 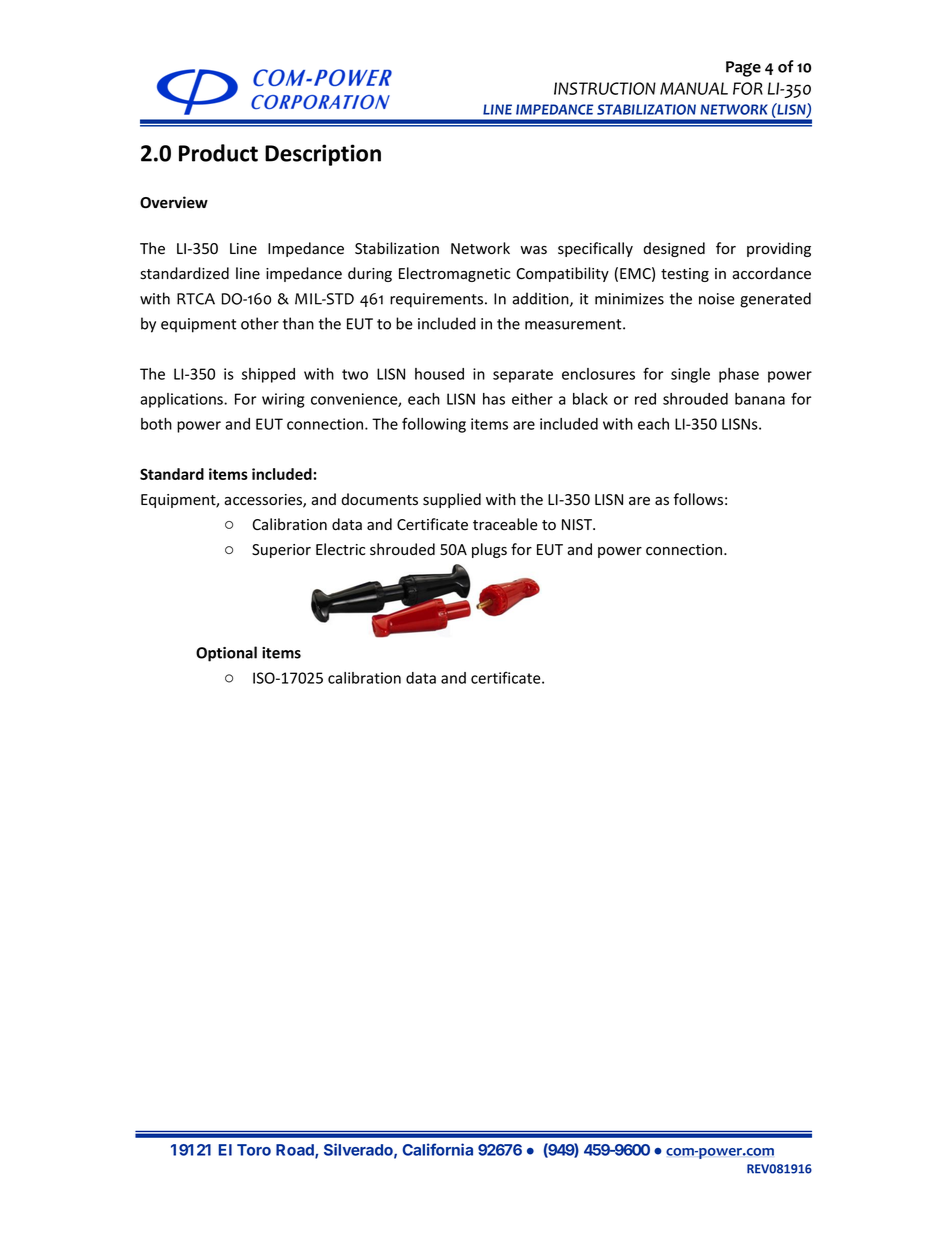 What do you see at coordinates (489, 550) in the page?
I see `plugs` at bounding box center [489, 550].
